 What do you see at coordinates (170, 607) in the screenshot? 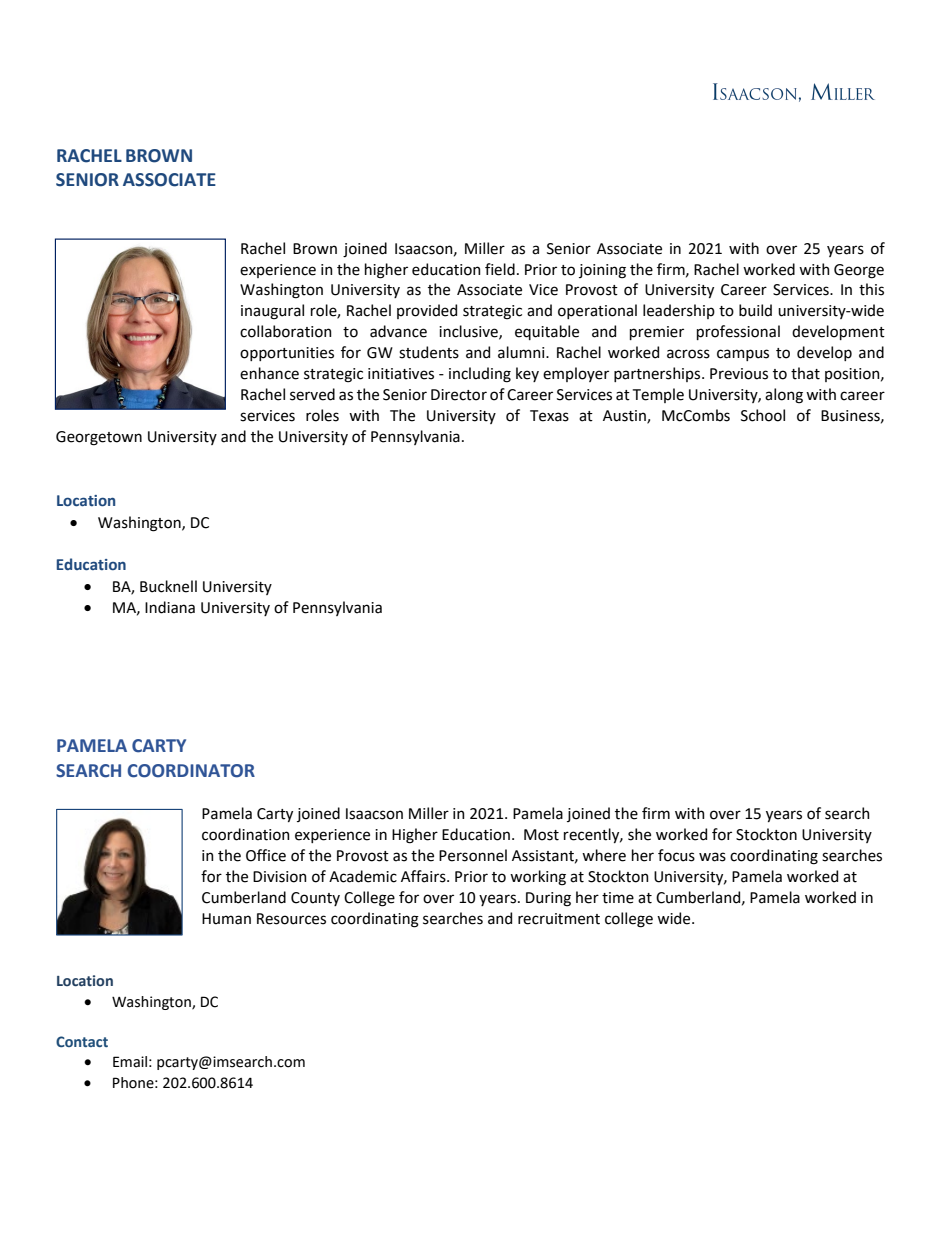
I see `Indiana` at bounding box center [170, 607].
